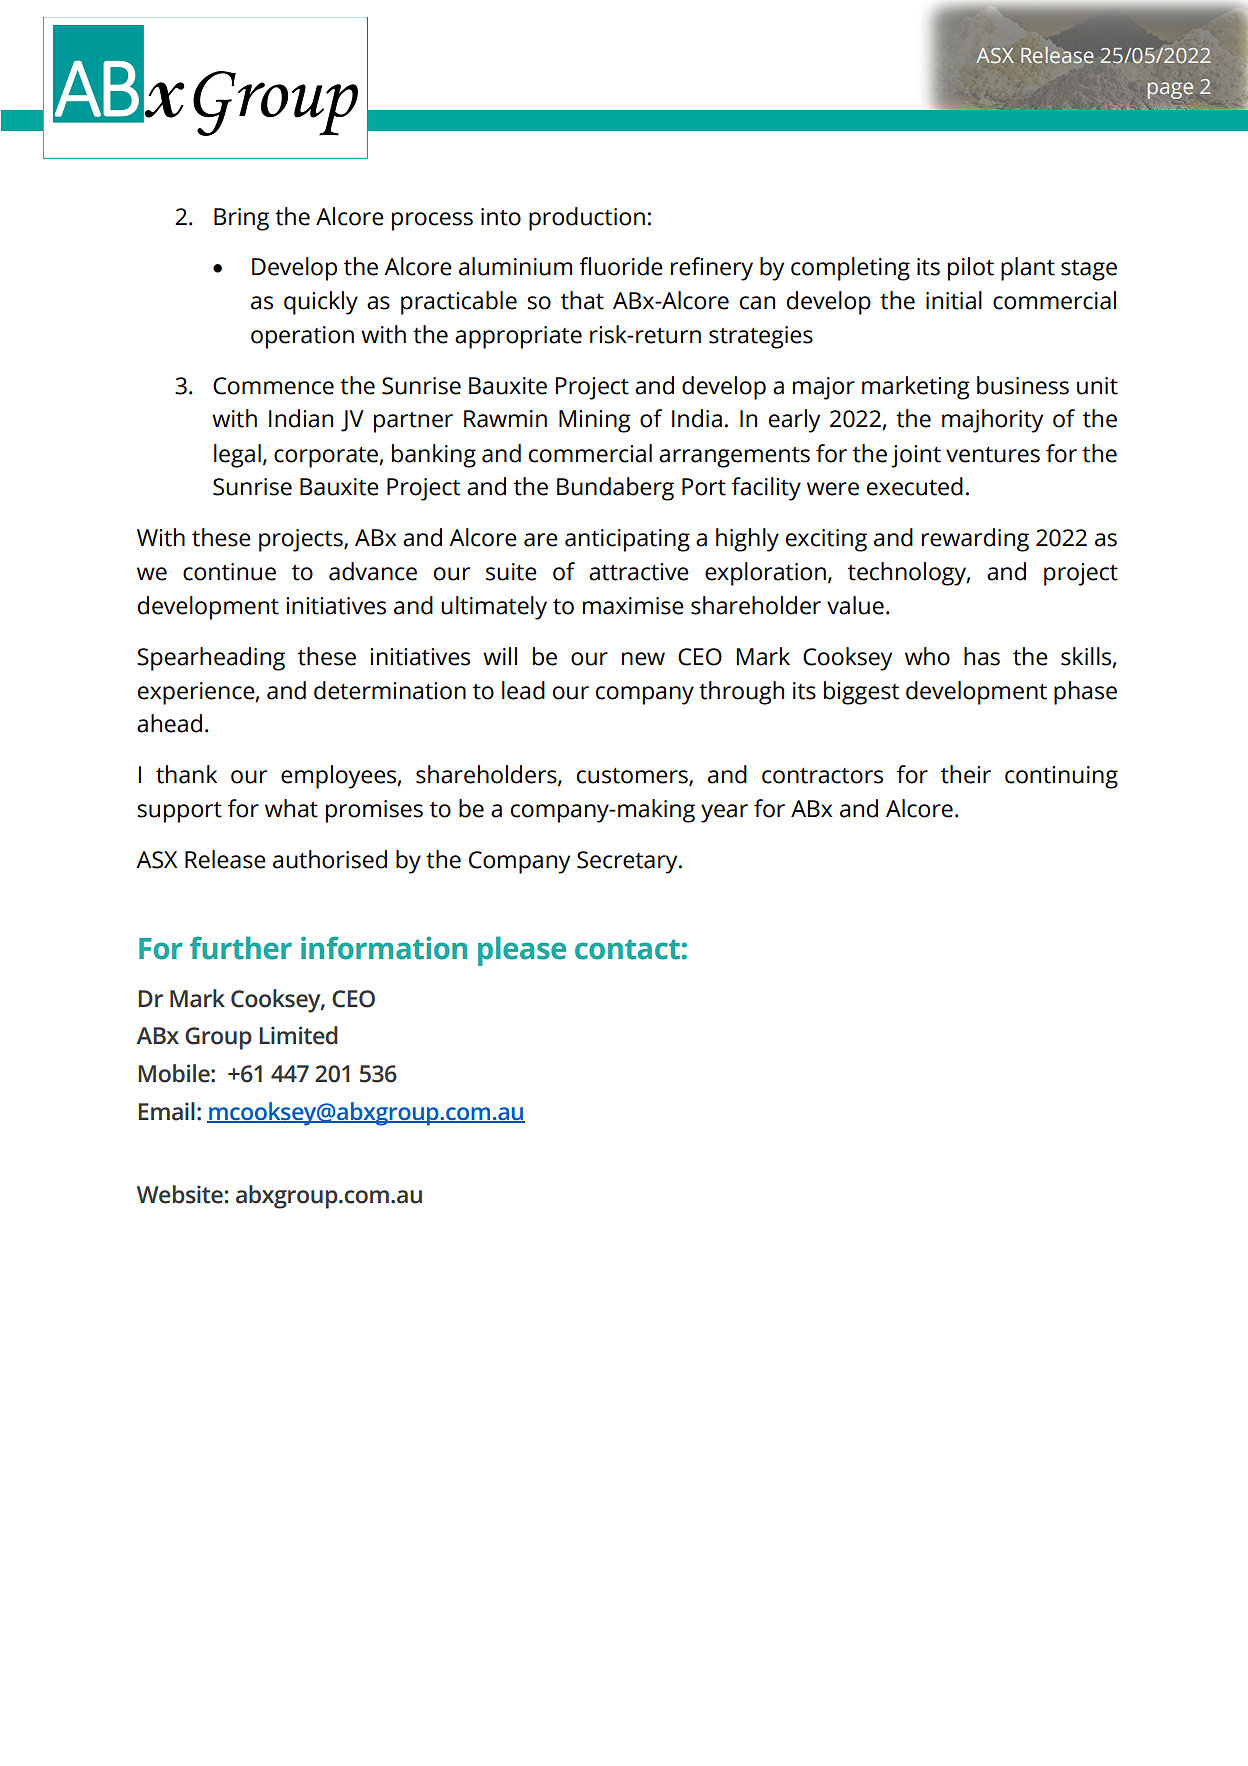  What do you see at coordinates (587, 219) in the screenshot?
I see `production` at bounding box center [587, 219].
